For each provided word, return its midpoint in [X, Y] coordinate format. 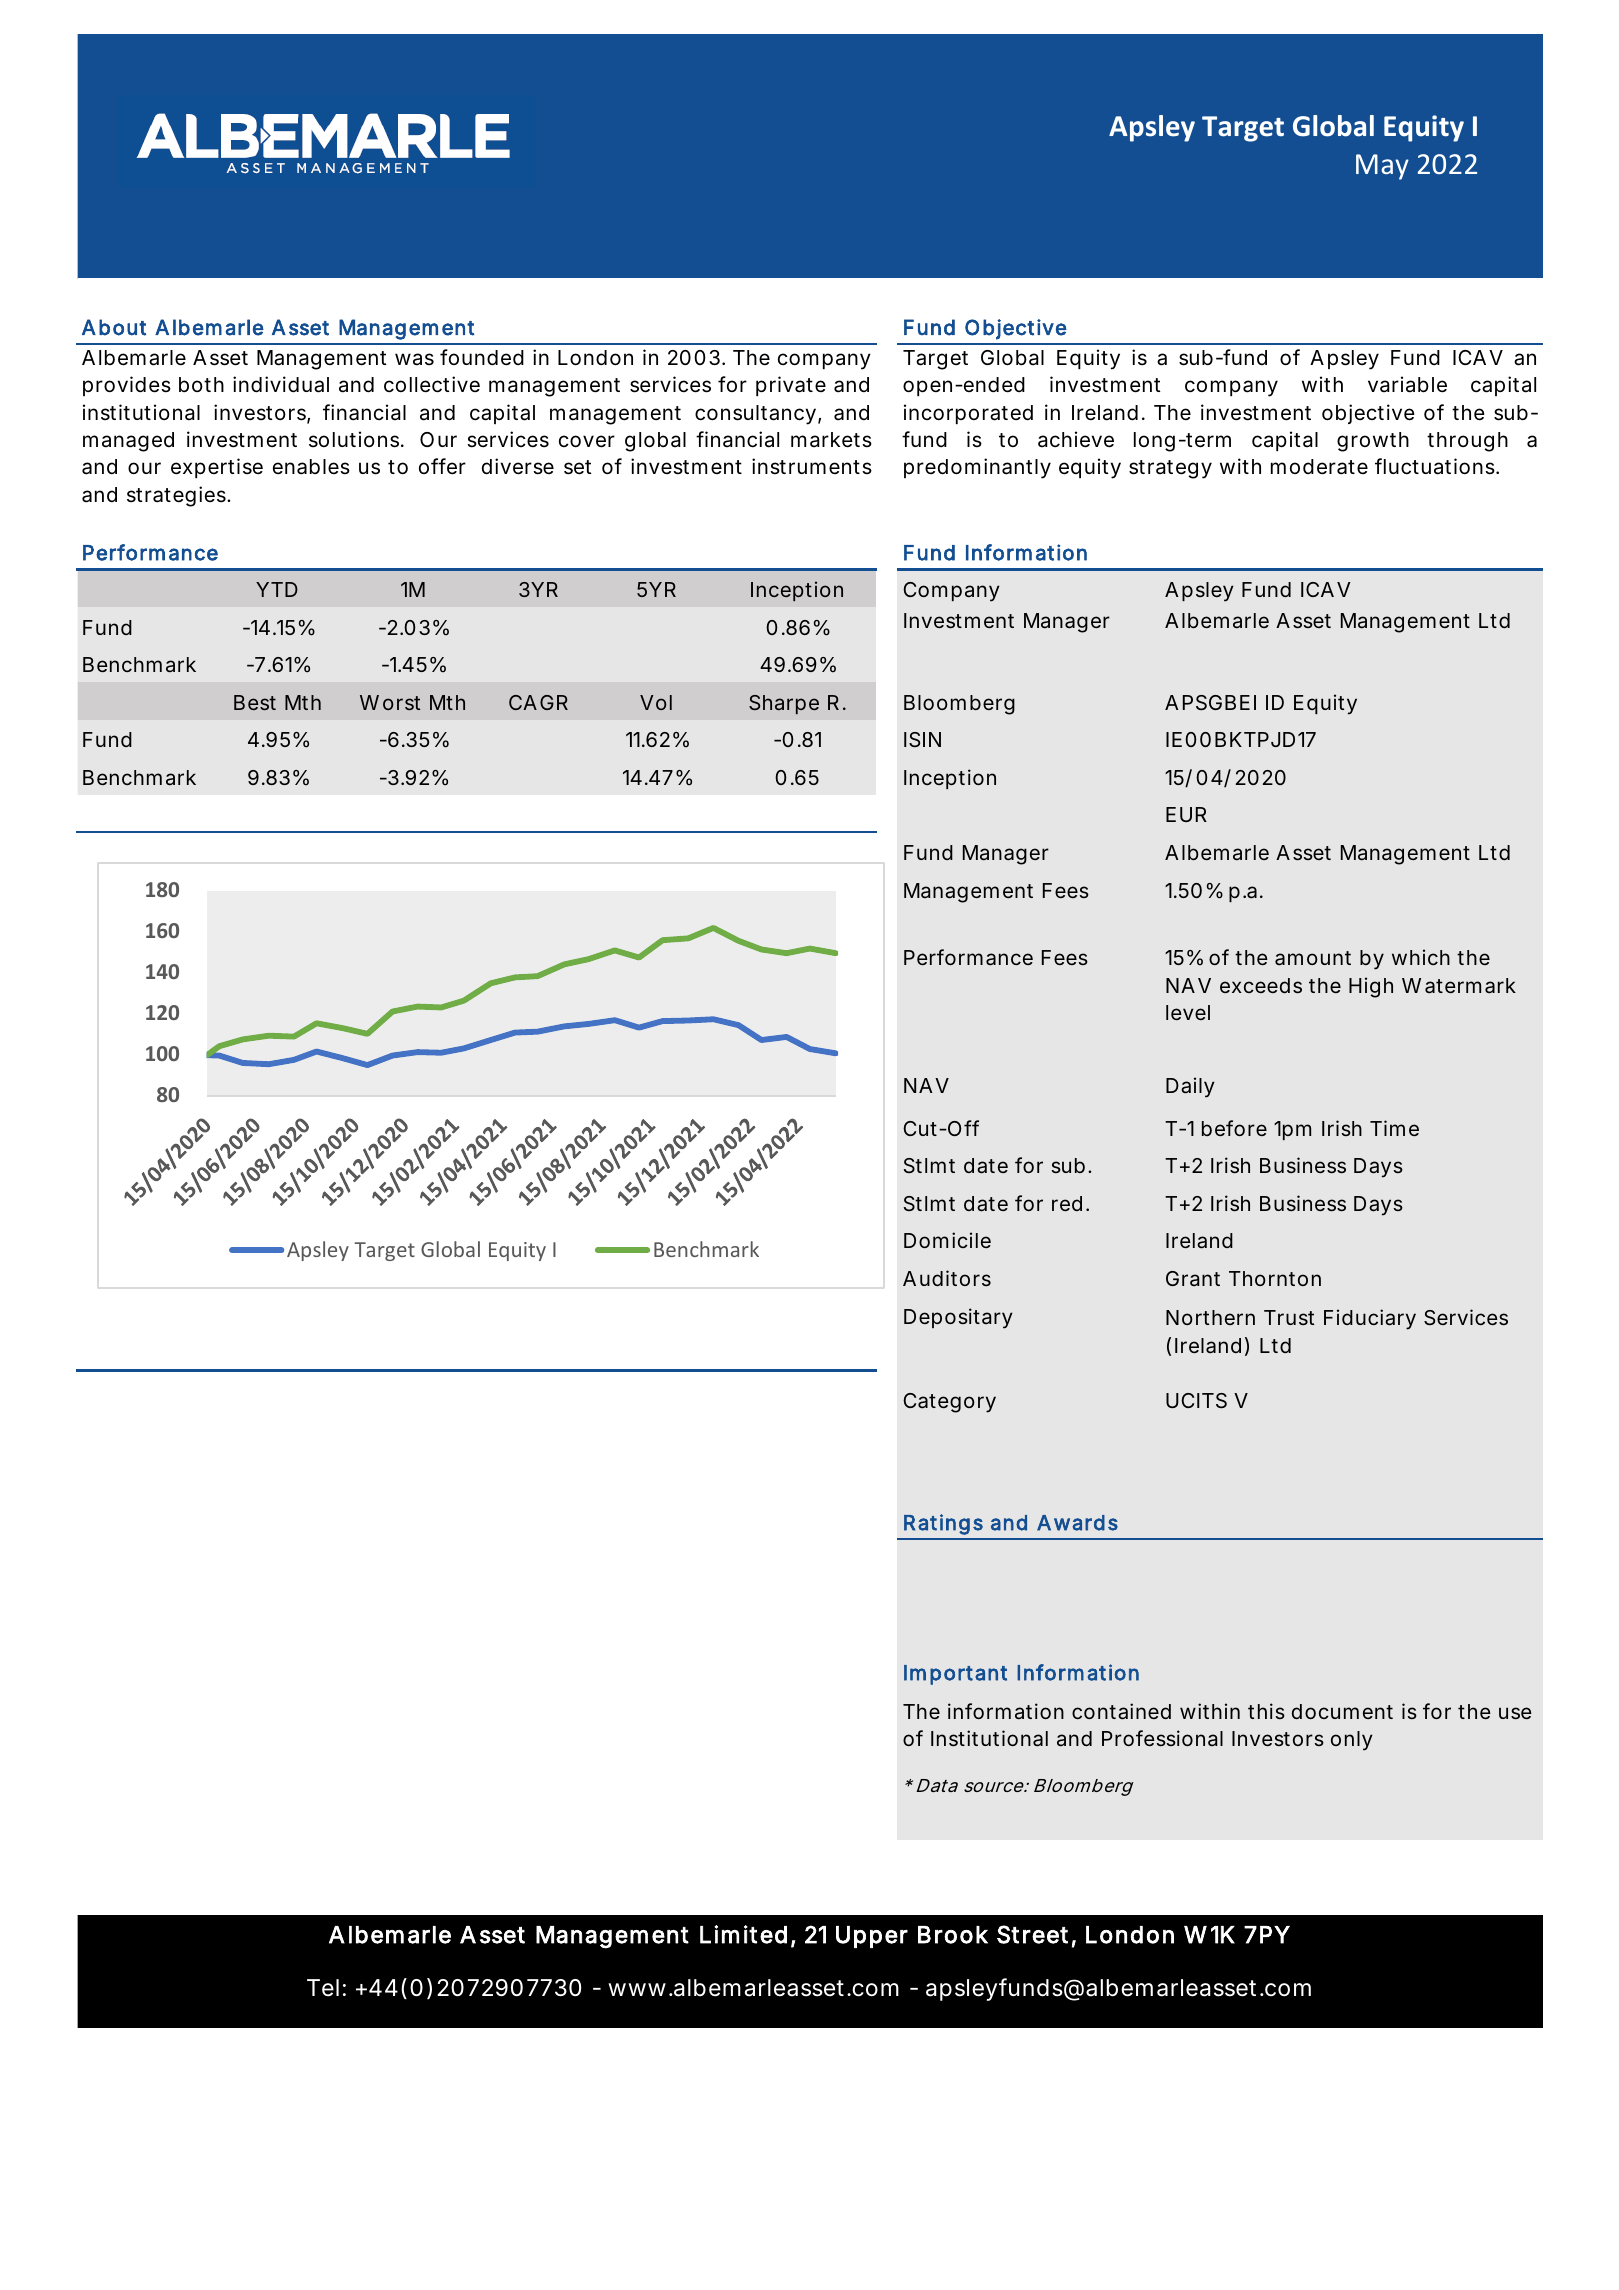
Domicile [947, 1240]
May [1382, 167]
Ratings [943, 1524]
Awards [1077, 1523]
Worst [390, 702]
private [791, 386]
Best [255, 702]
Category [949, 1403]
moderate [1319, 467]
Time [1394, 1128]
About [114, 327]
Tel [323, 1988]
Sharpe [784, 704]
